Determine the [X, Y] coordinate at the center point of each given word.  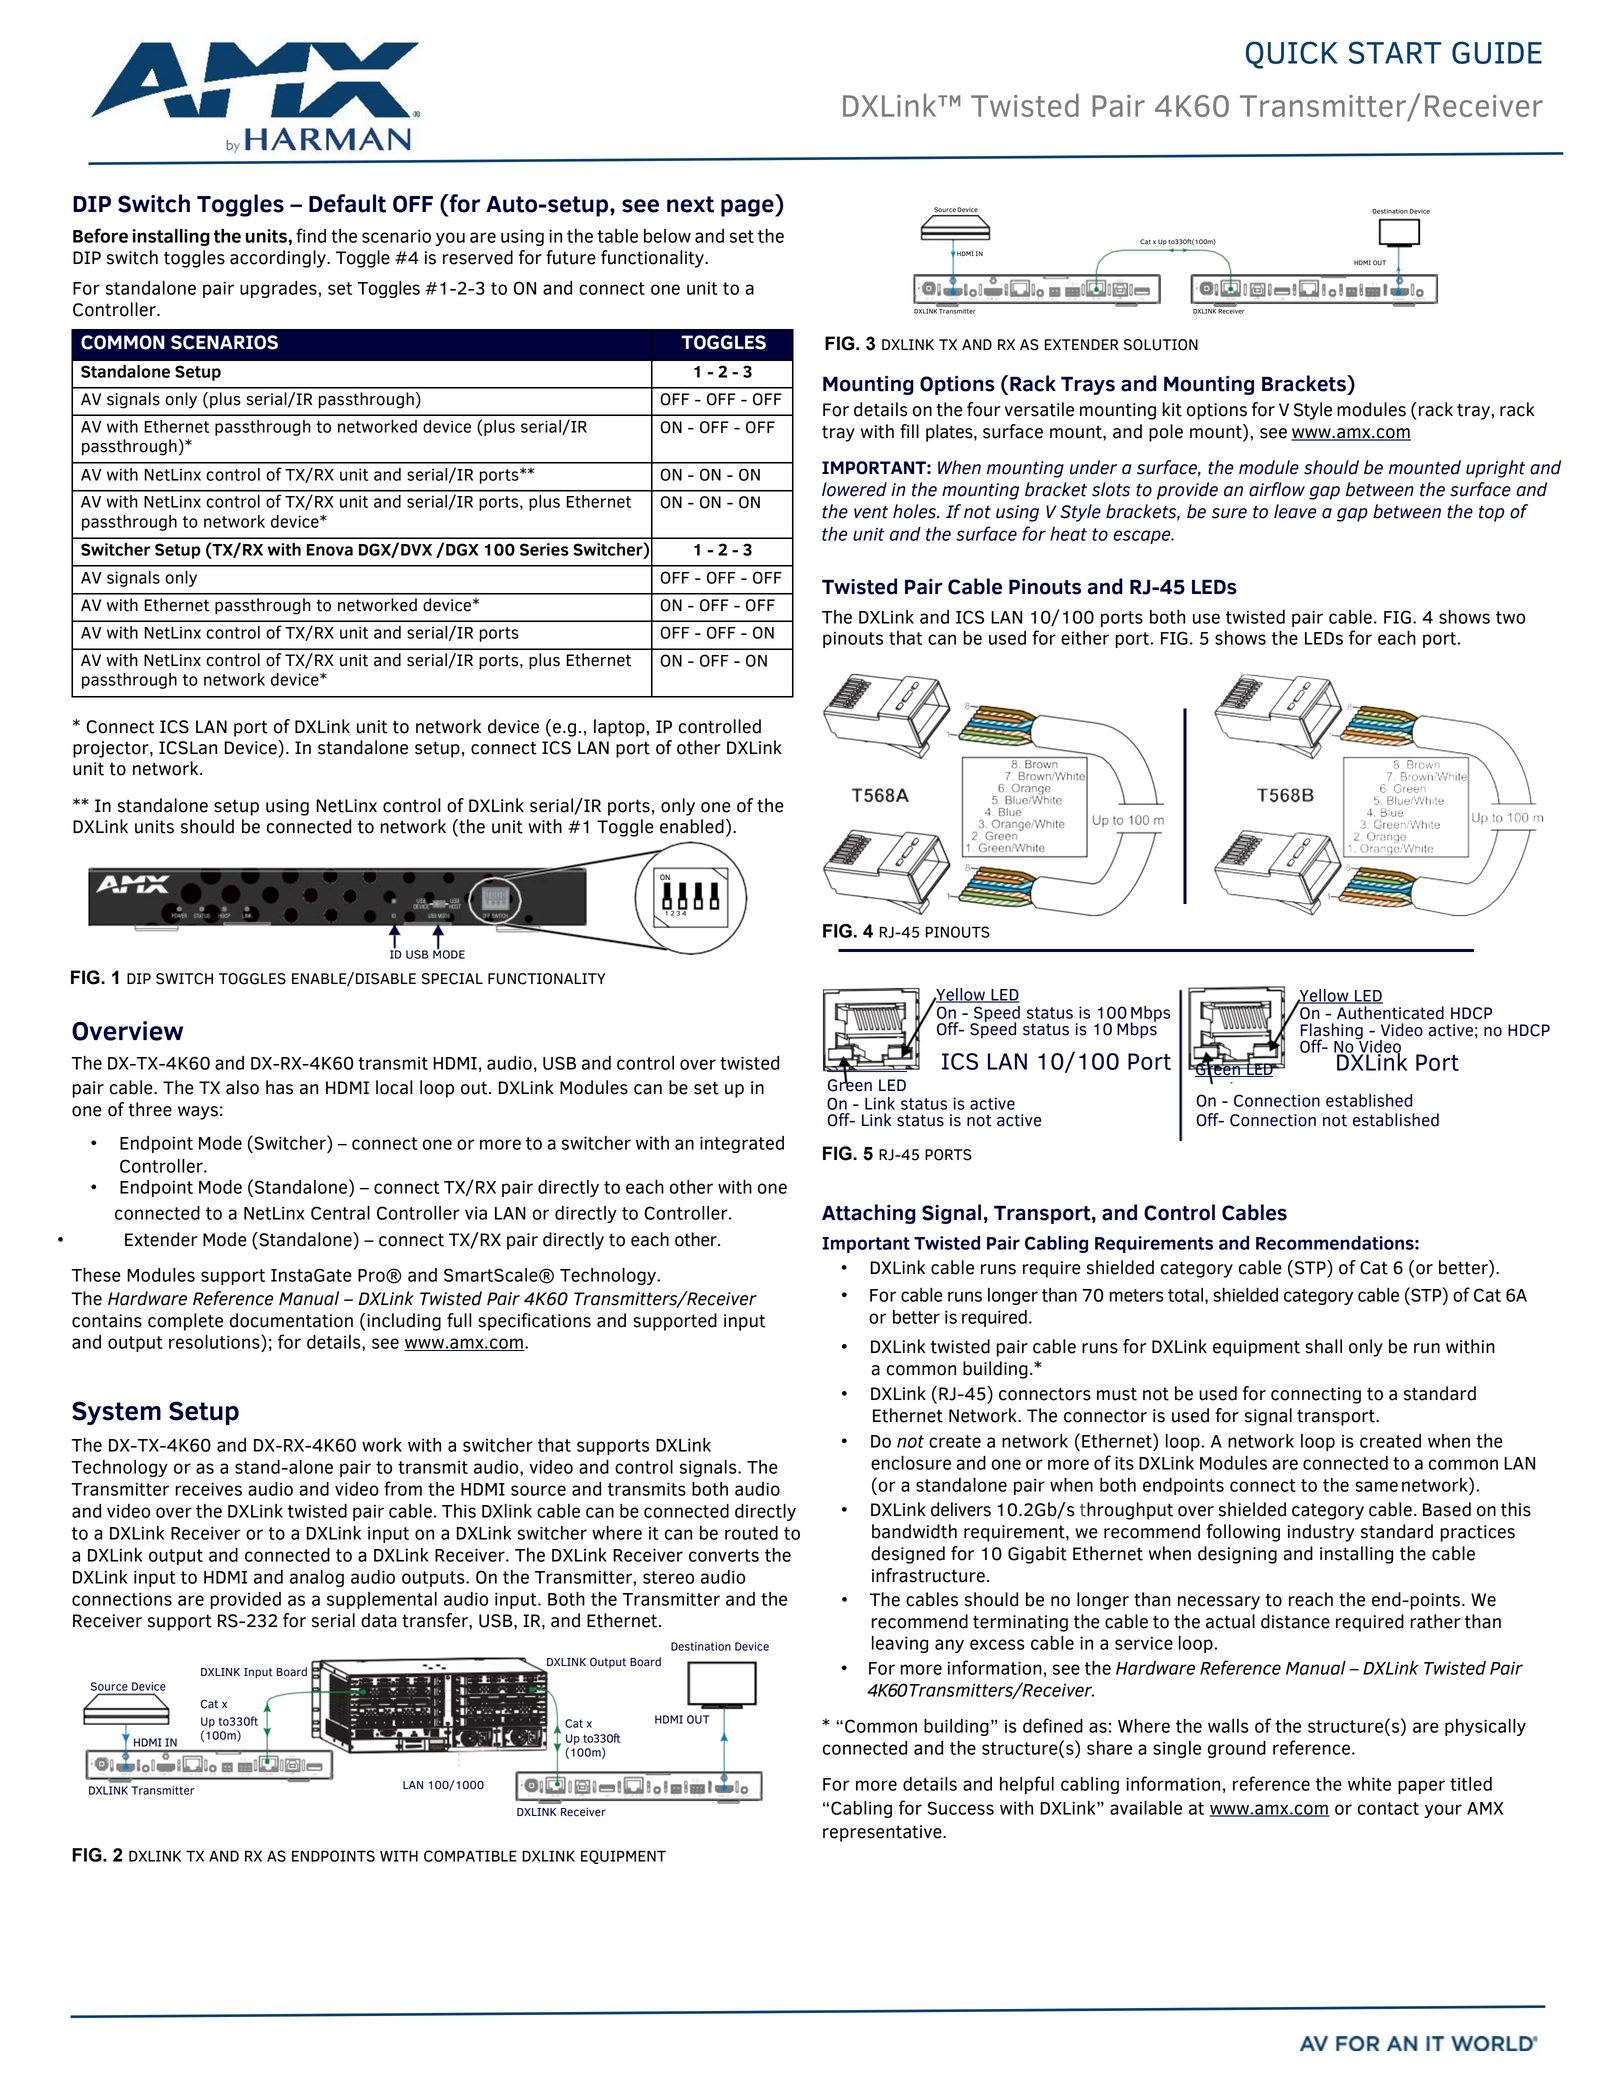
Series [544, 549]
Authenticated [1390, 1013]
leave [1295, 511]
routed [751, 1533]
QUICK [1292, 55]
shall [1323, 1346]
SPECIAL [452, 979]
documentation [291, 1320]
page [748, 208]
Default [347, 203]
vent [871, 512]
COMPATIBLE [470, 1856]
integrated [742, 1144]
